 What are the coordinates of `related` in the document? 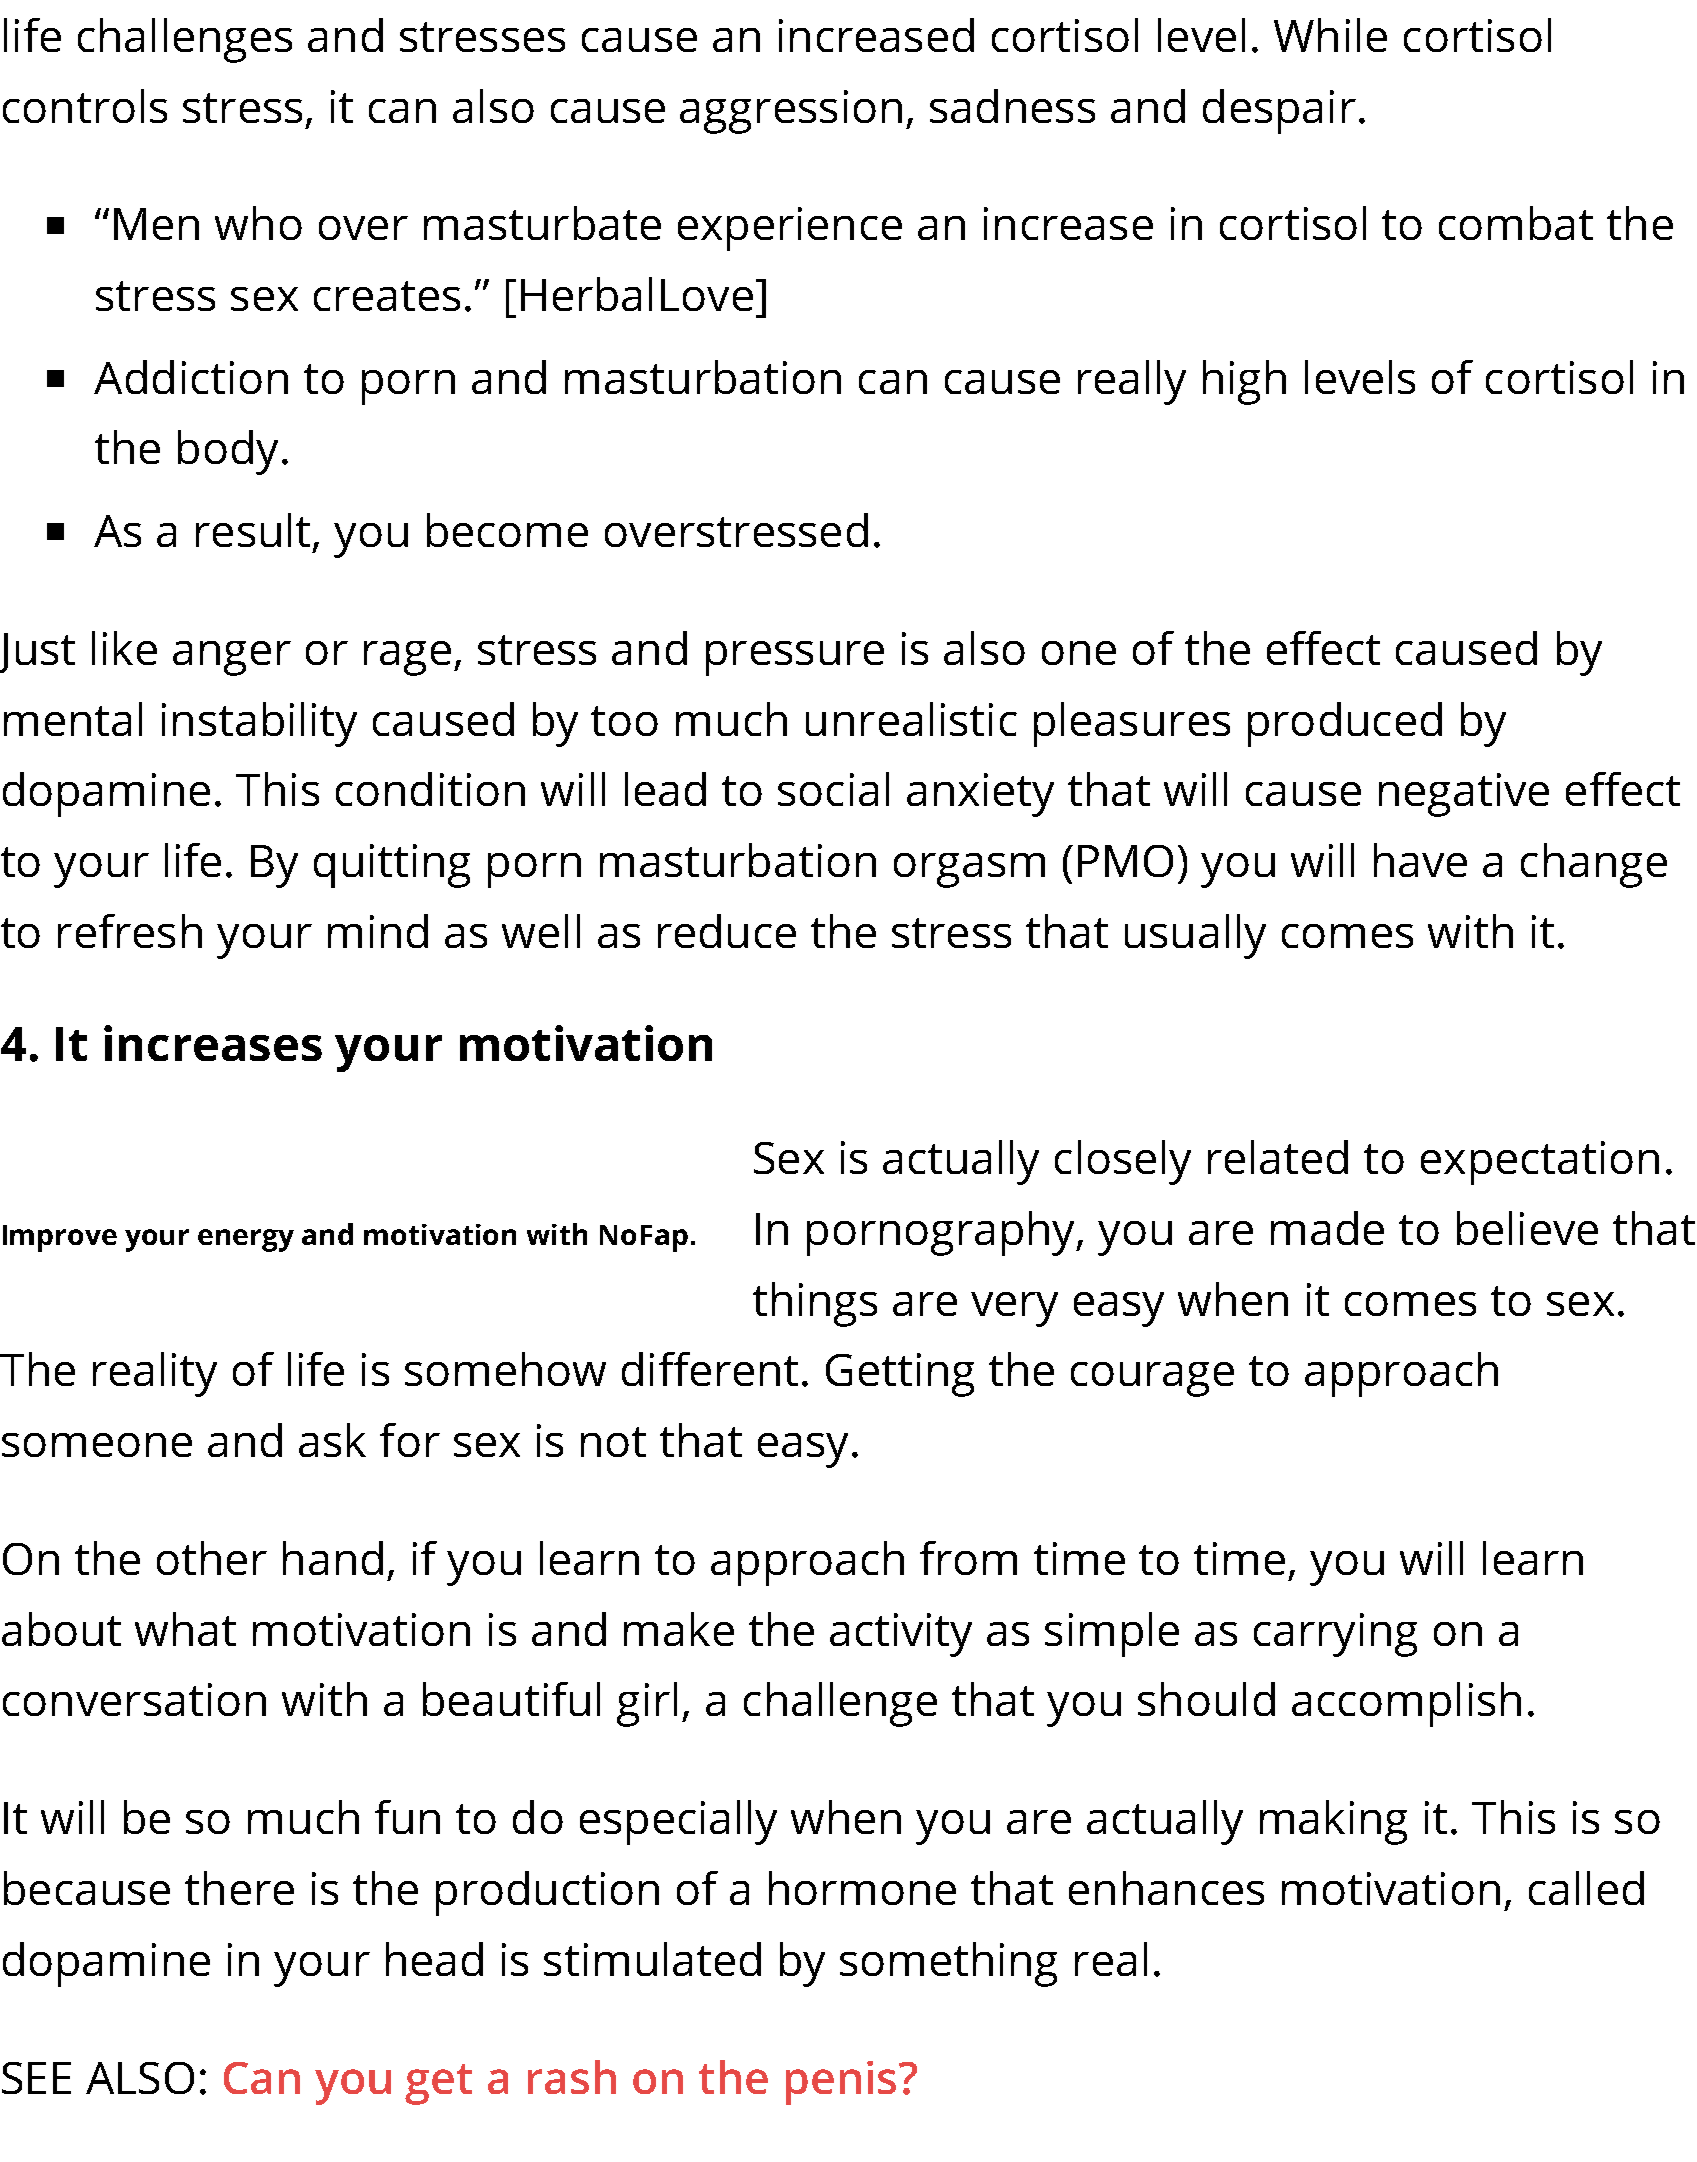 It's located at (1278, 1157).
